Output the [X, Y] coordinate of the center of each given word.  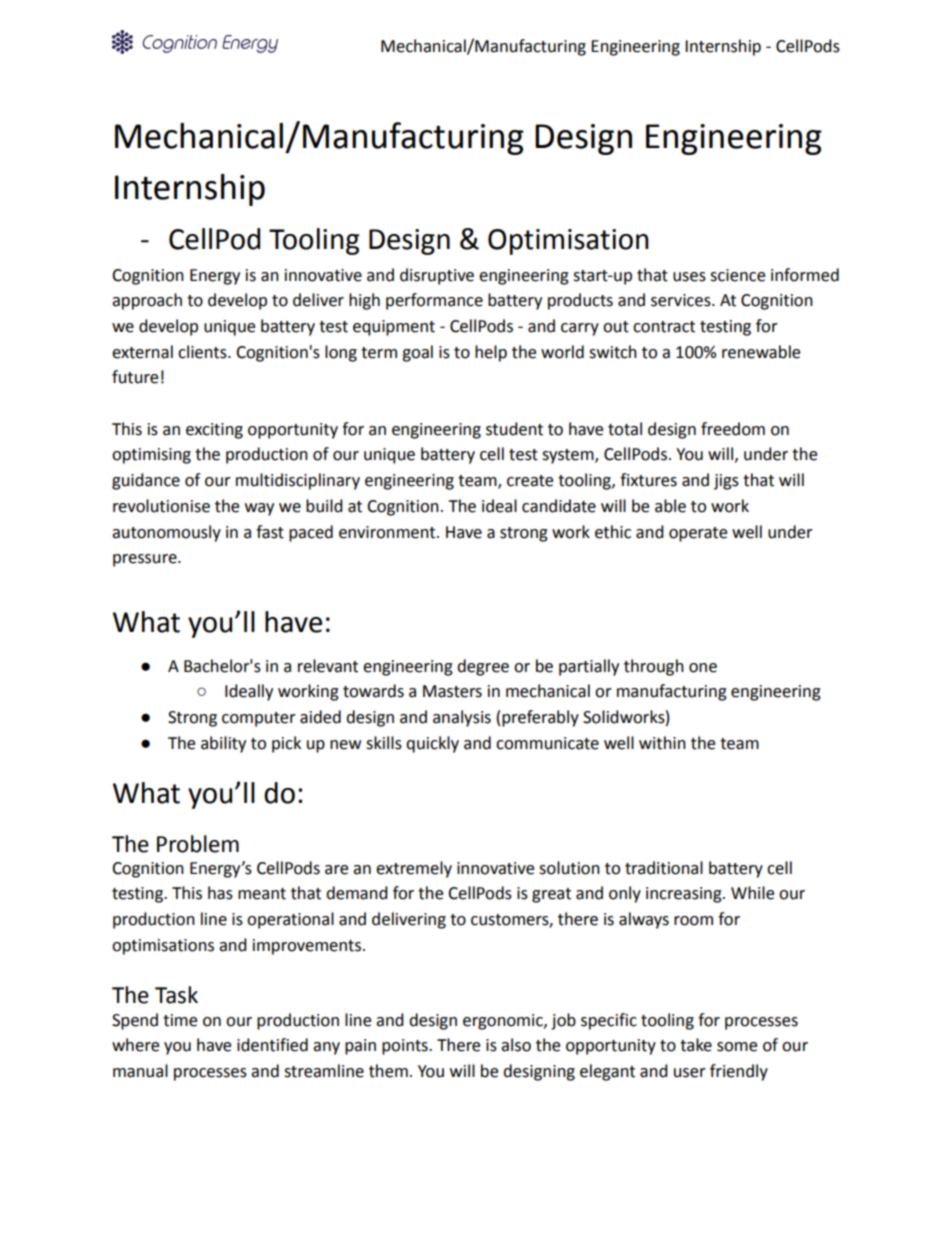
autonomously [166, 533]
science [737, 275]
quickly [432, 744]
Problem [198, 844]
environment [388, 532]
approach [147, 301]
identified [272, 1045]
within [662, 743]
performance [434, 301]
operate [698, 534]
